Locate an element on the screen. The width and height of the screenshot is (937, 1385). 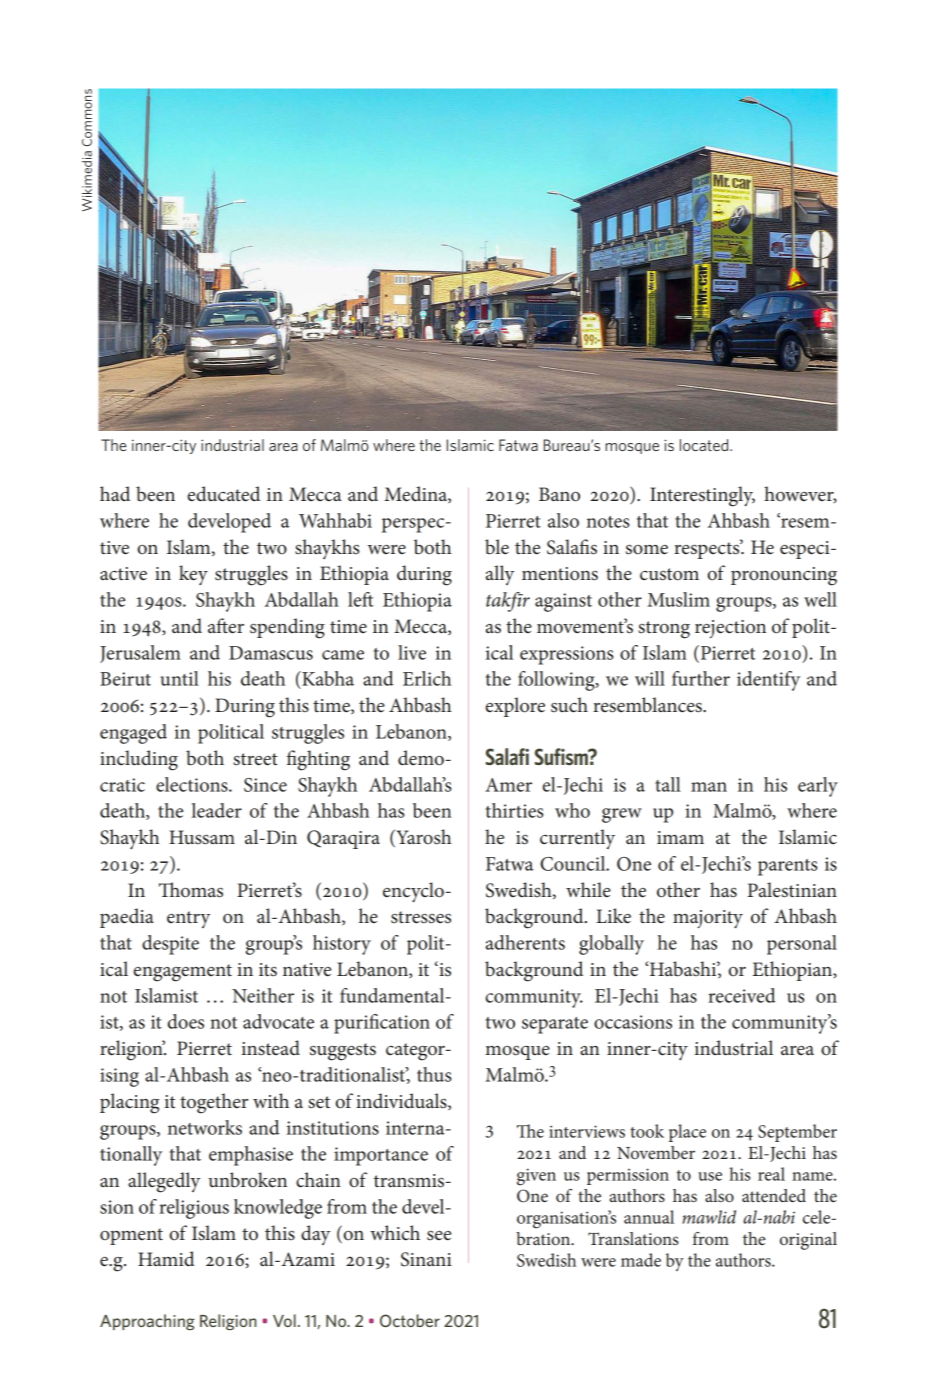
after is located at coordinates (226, 626).
